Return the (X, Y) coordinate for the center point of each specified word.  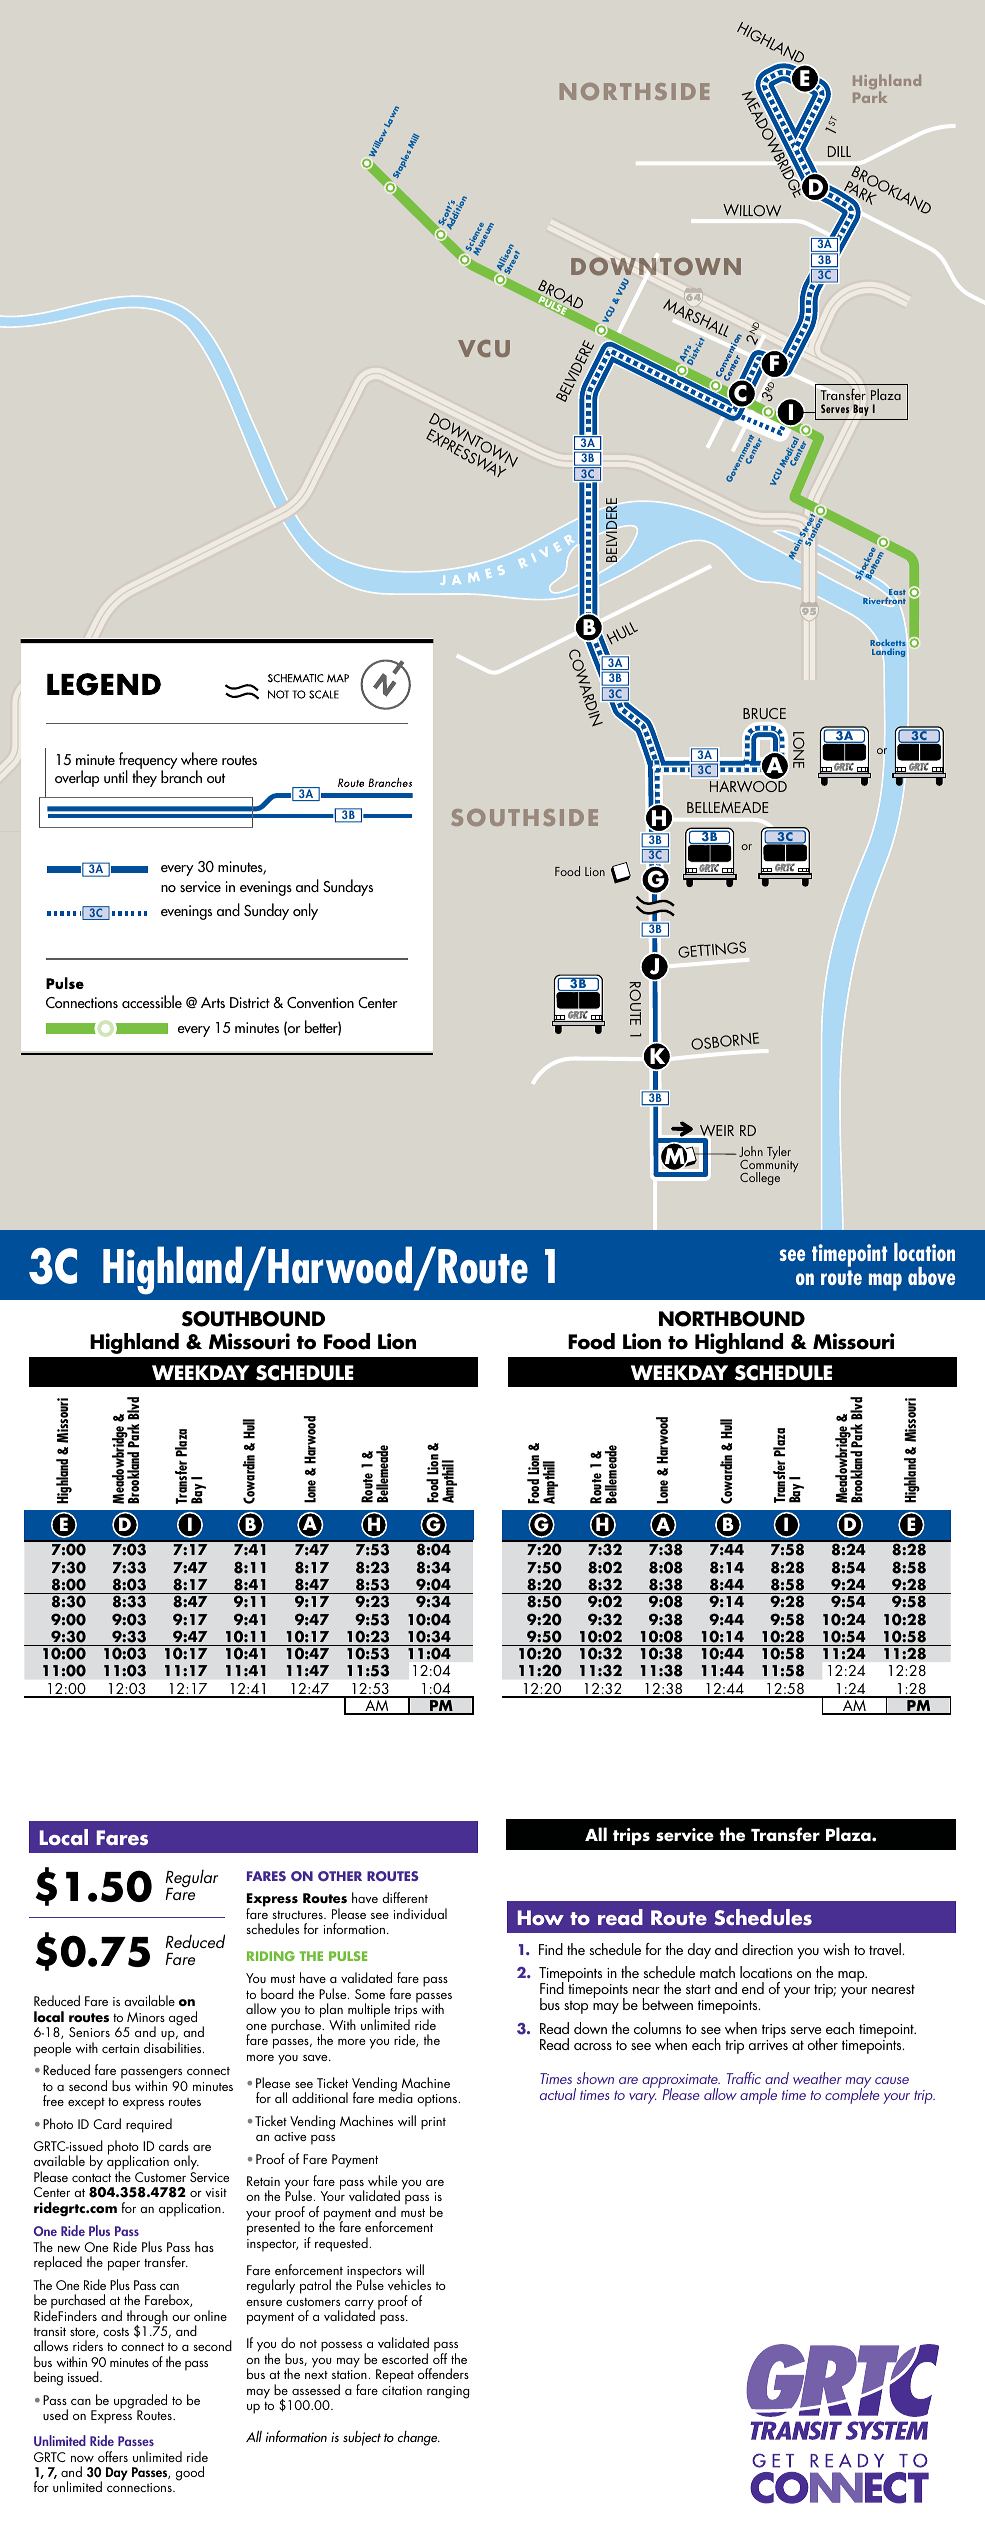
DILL (839, 151)
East (896, 593)
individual (420, 1913)
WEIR (716, 1132)
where (199, 758)
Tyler (779, 1154)
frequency (148, 762)
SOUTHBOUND (253, 1319)
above (931, 1276)
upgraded (140, 2402)
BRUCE (764, 713)
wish (836, 1949)
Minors (146, 2017)
